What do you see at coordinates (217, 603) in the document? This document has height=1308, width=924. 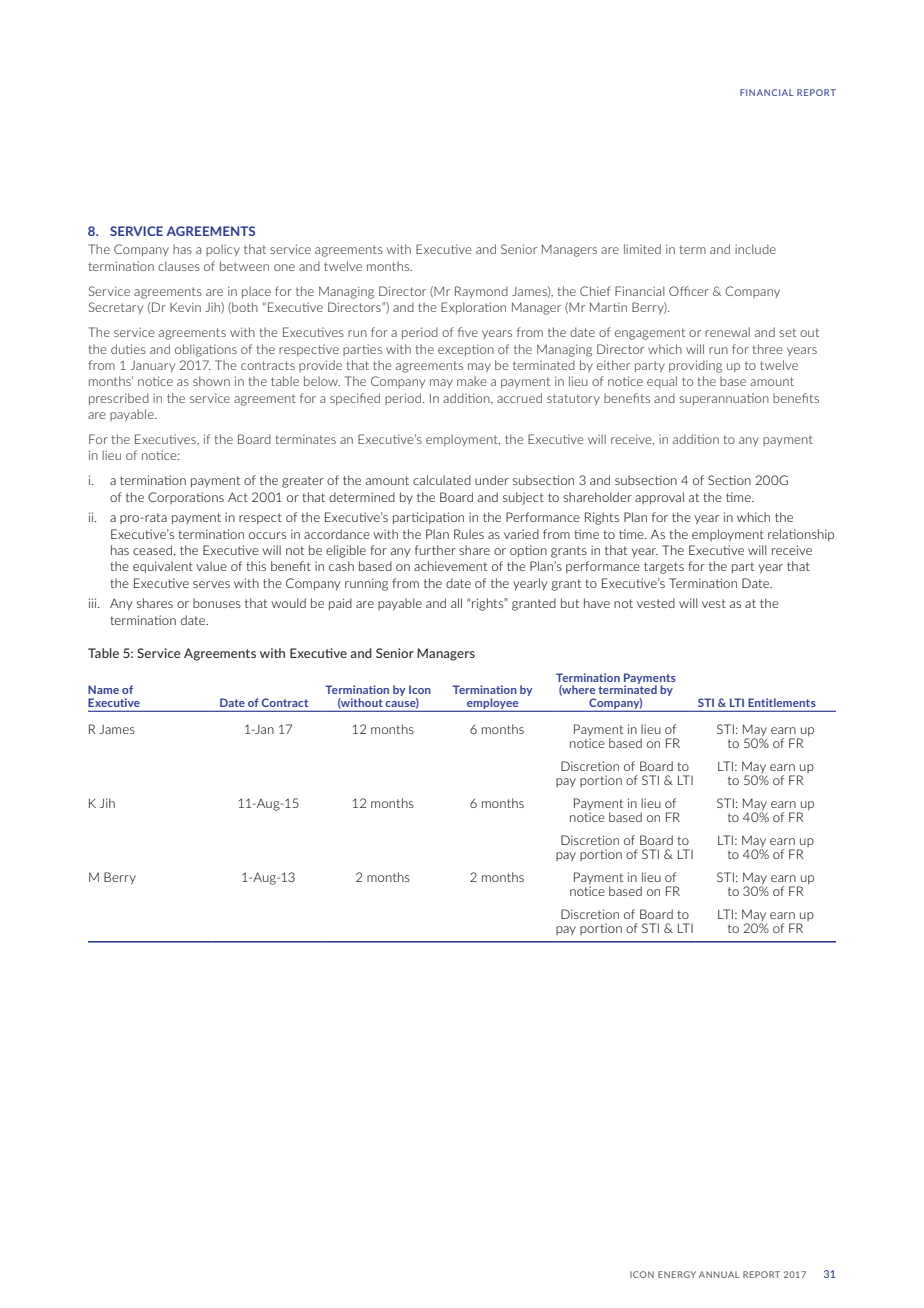 I see `bonuses` at bounding box center [217, 603].
